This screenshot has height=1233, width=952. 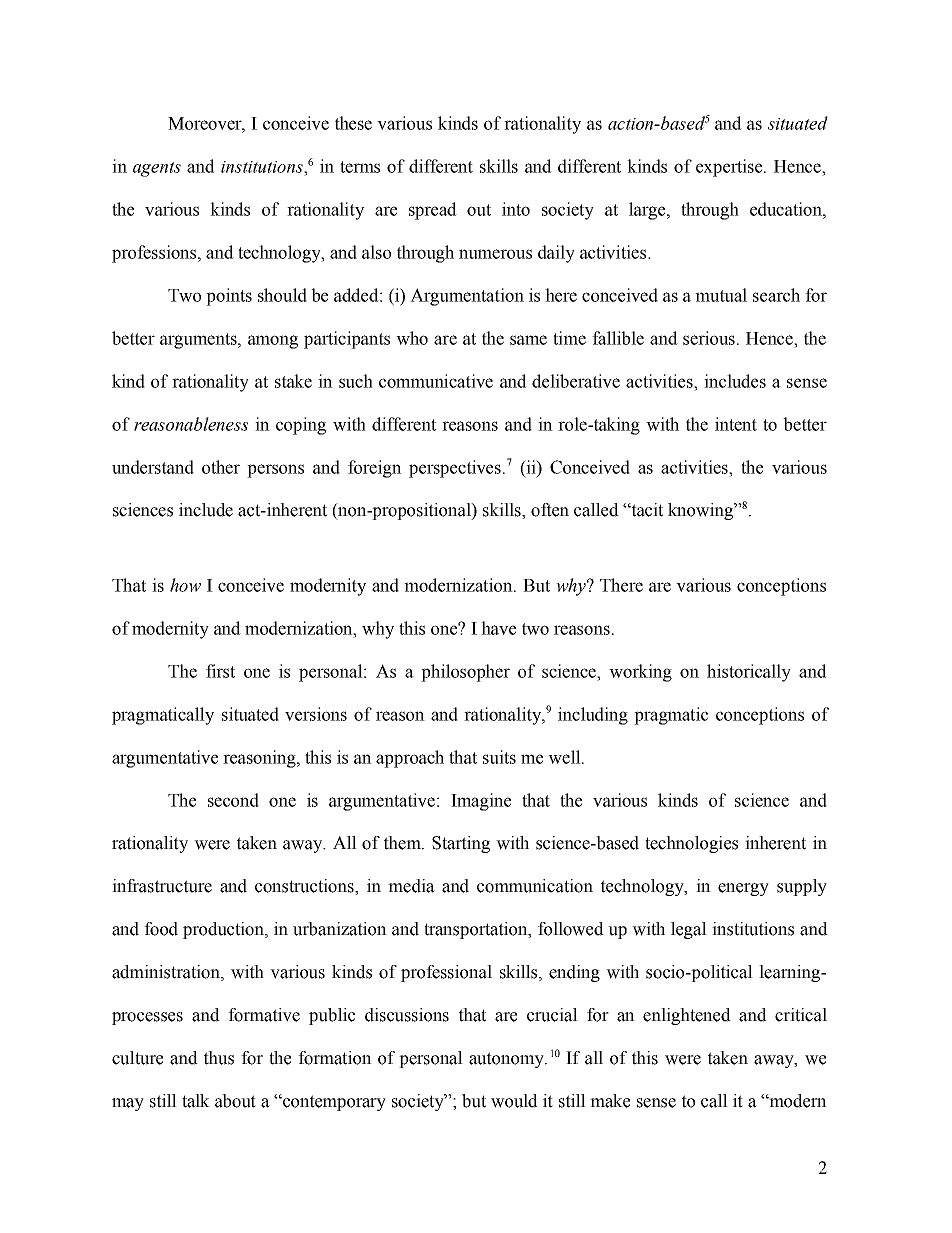 What do you see at coordinates (736, 424) in the screenshot?
I see `intent` at bounding box center [736, 424].
